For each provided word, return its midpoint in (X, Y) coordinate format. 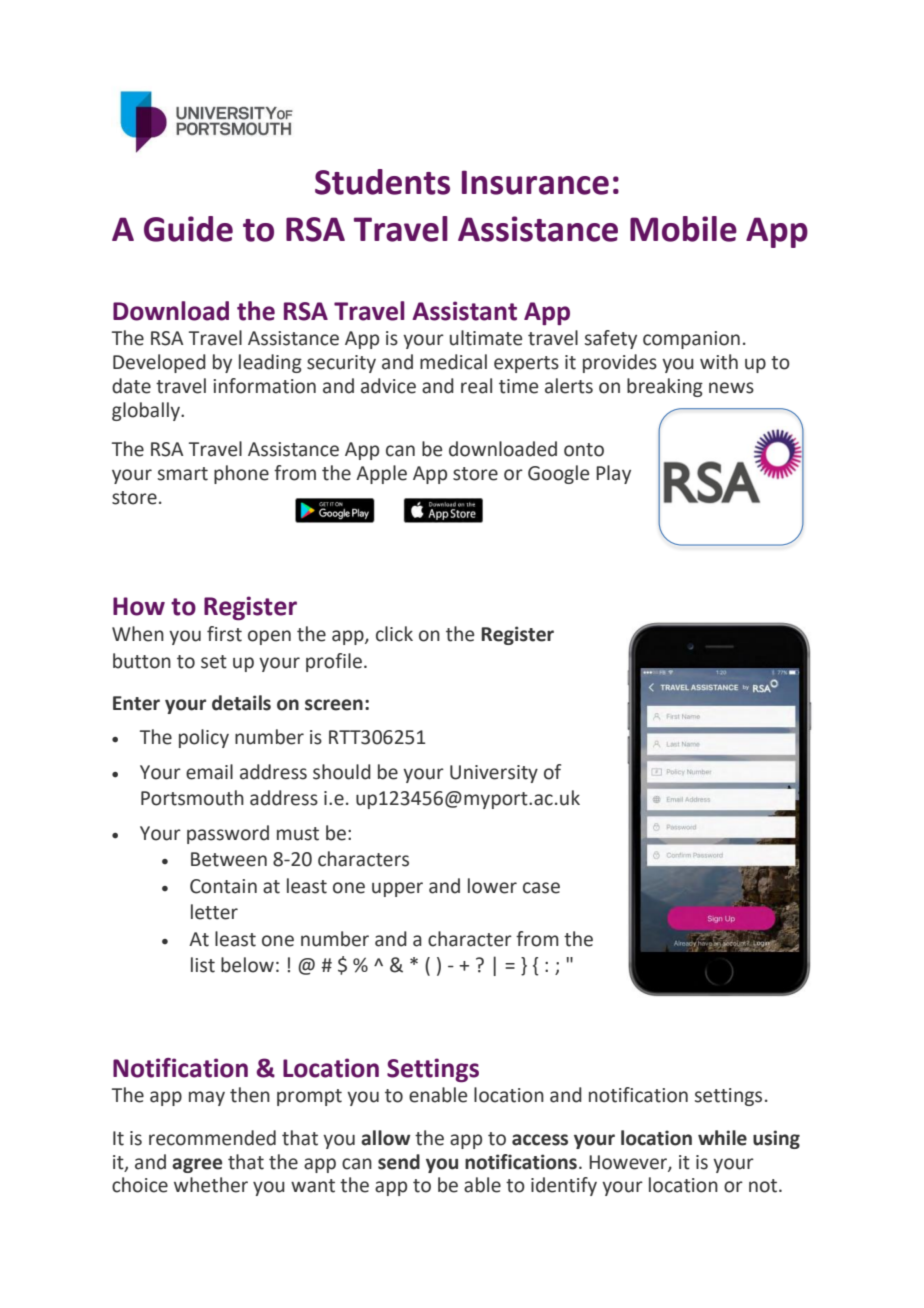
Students (382, 182)
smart (183, 474)
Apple (381, 474)
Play (613, 474)
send (399, 1162)
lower (492, 886)
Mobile (683, 229)
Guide (188, 229)
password (228, 834)
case (541, 888)
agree (197, 1165)
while (722, 1138)
